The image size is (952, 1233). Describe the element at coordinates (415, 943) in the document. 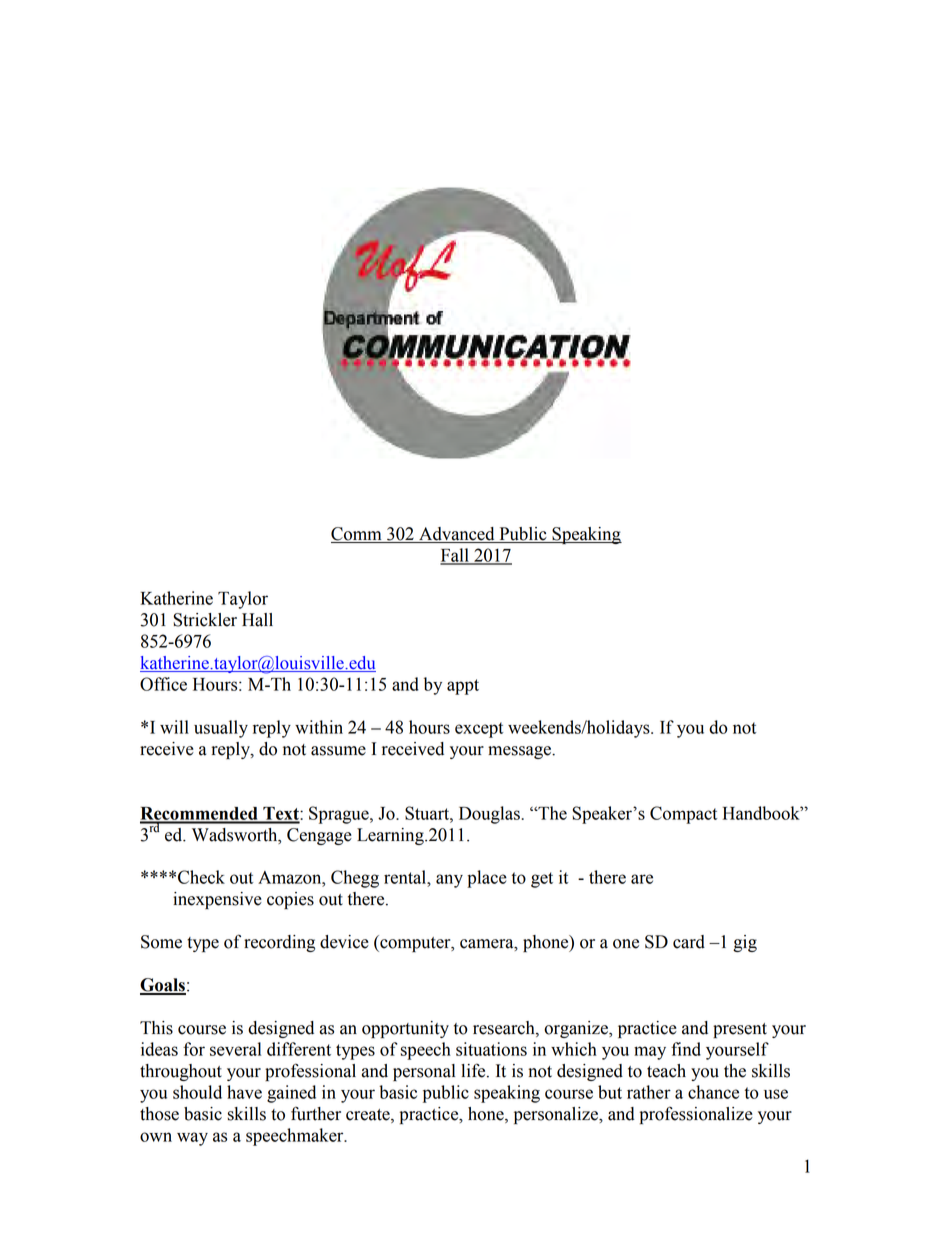

I see `computer` at that location.
